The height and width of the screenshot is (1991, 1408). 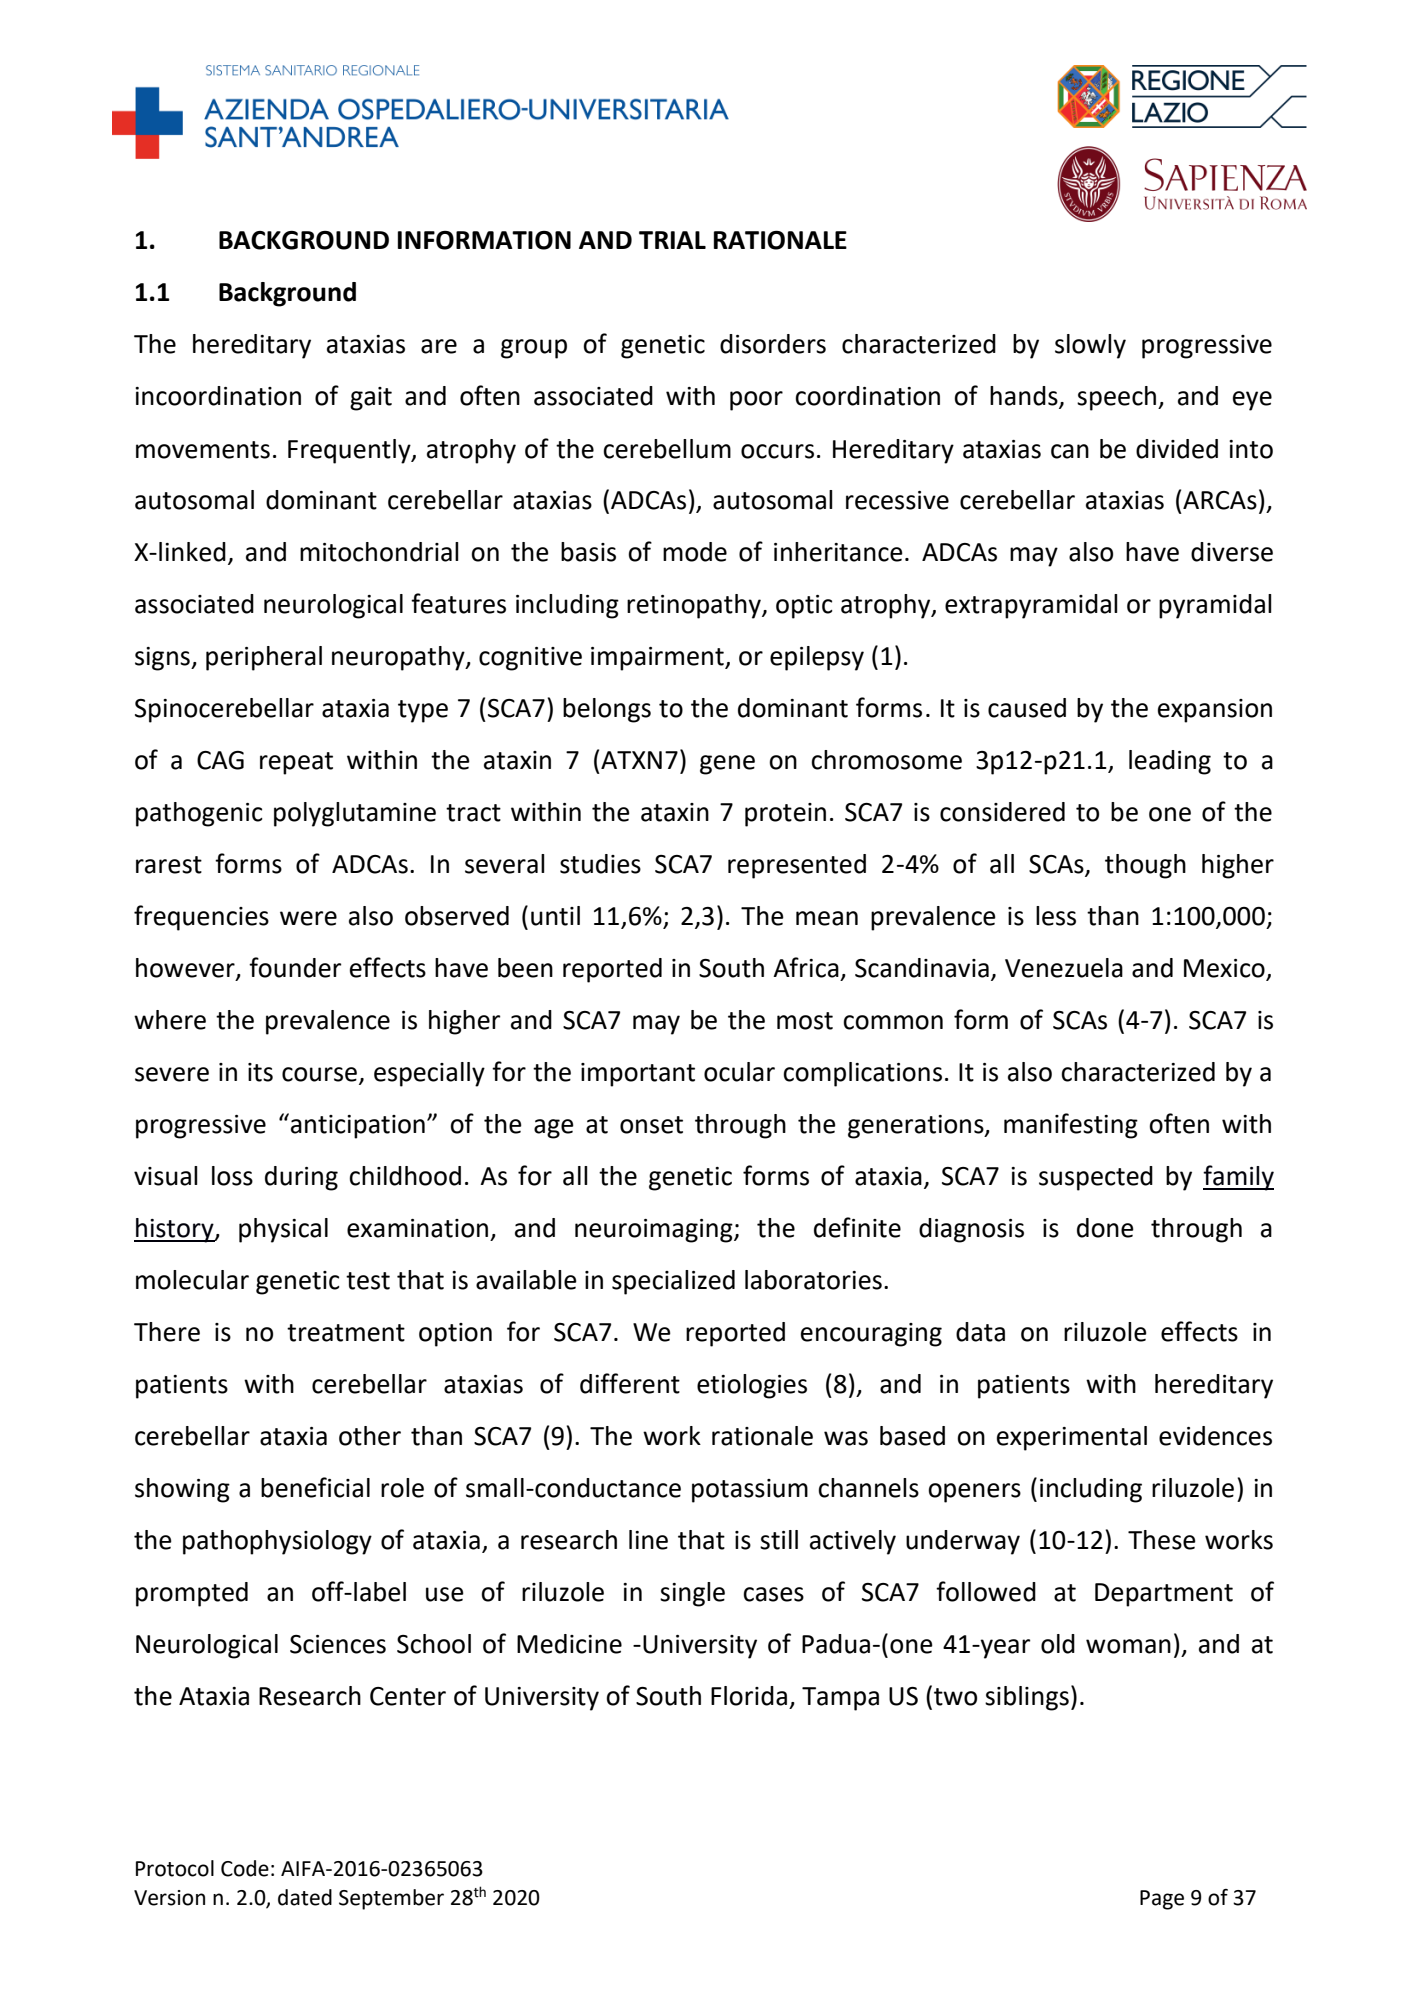 What do you see at coordinates (371, 399) in the screenshot?
I see `gait` at bounding box center [371, 399].
